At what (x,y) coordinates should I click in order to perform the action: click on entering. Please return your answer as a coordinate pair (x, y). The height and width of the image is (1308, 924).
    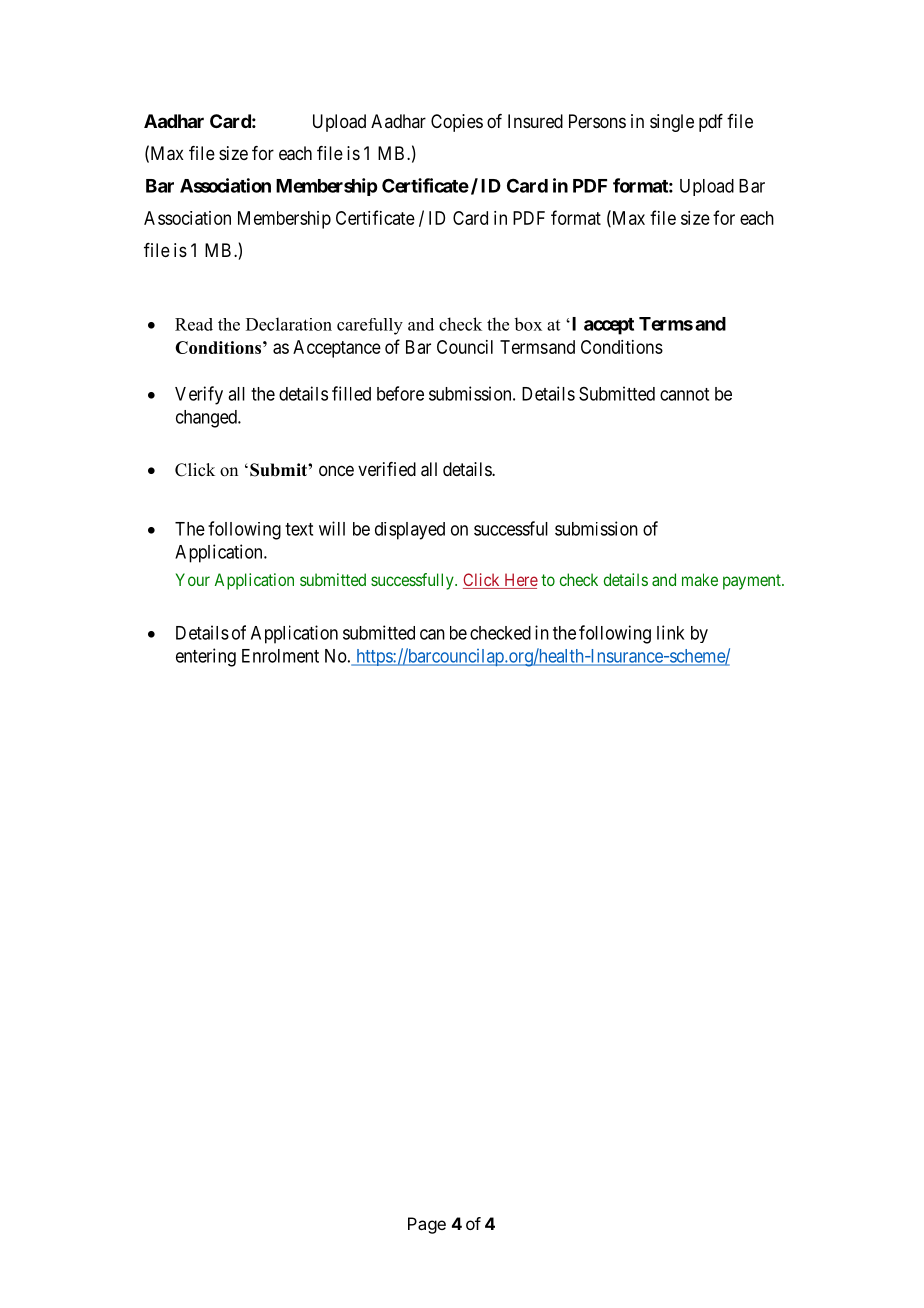
    Looking at the image, I should click on (206, 657).
